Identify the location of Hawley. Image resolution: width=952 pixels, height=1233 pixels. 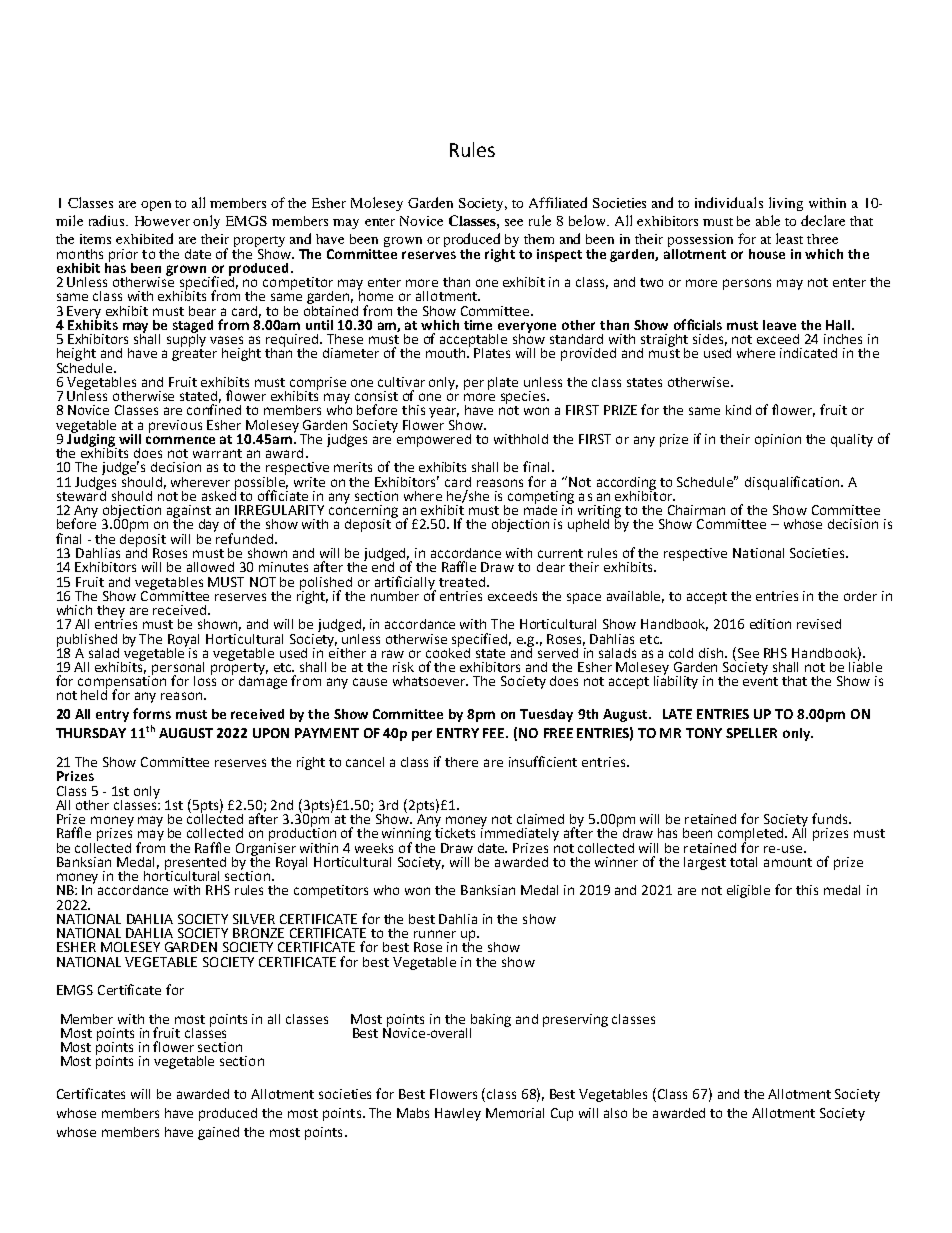
(458, 1114).
